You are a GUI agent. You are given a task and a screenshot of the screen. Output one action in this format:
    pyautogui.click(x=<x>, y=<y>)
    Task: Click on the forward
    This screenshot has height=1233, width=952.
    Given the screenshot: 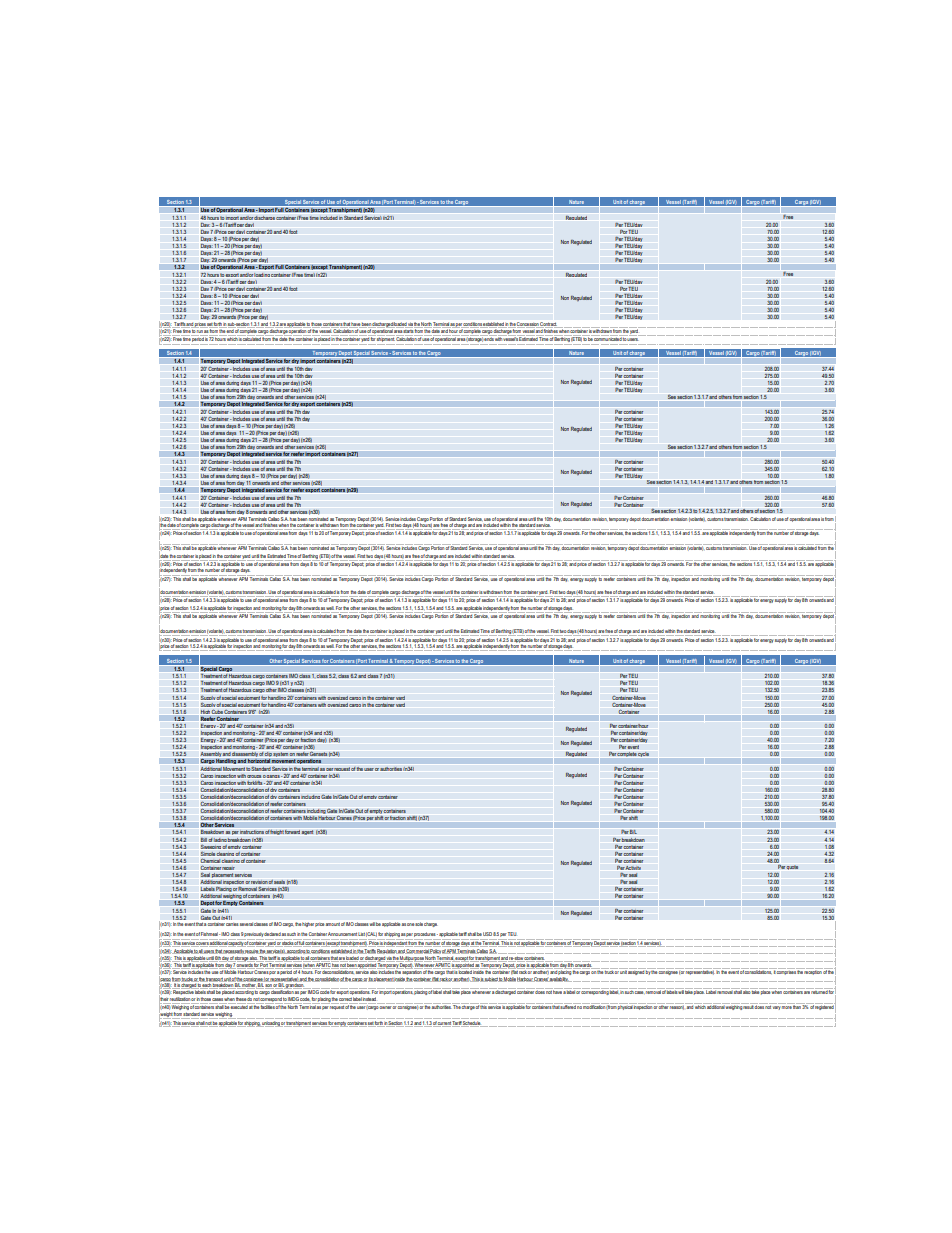 What is the action you would take?
    pyautogui.click(x=292, y=832)
